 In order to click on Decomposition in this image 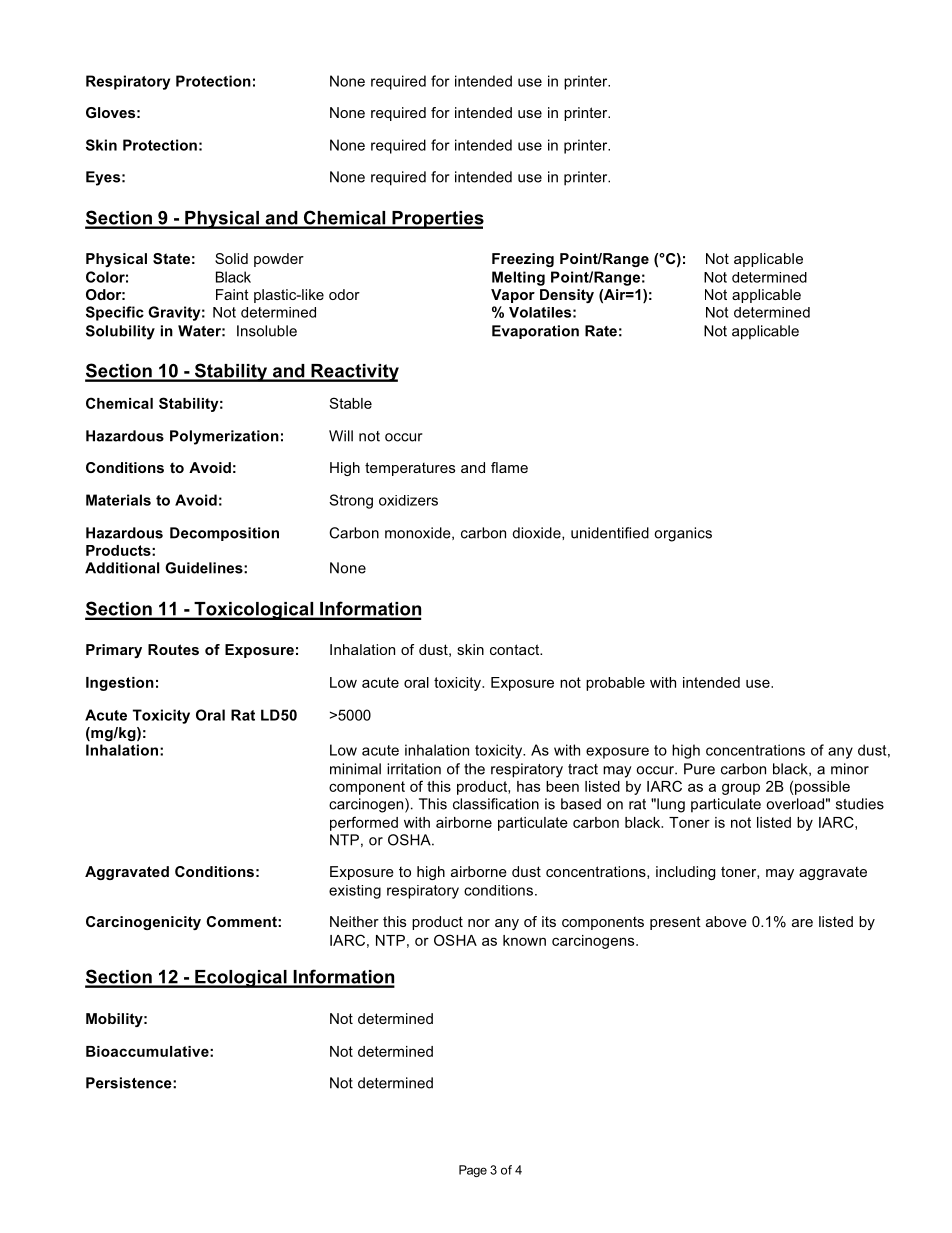, I will do `click(224, 534)`.
